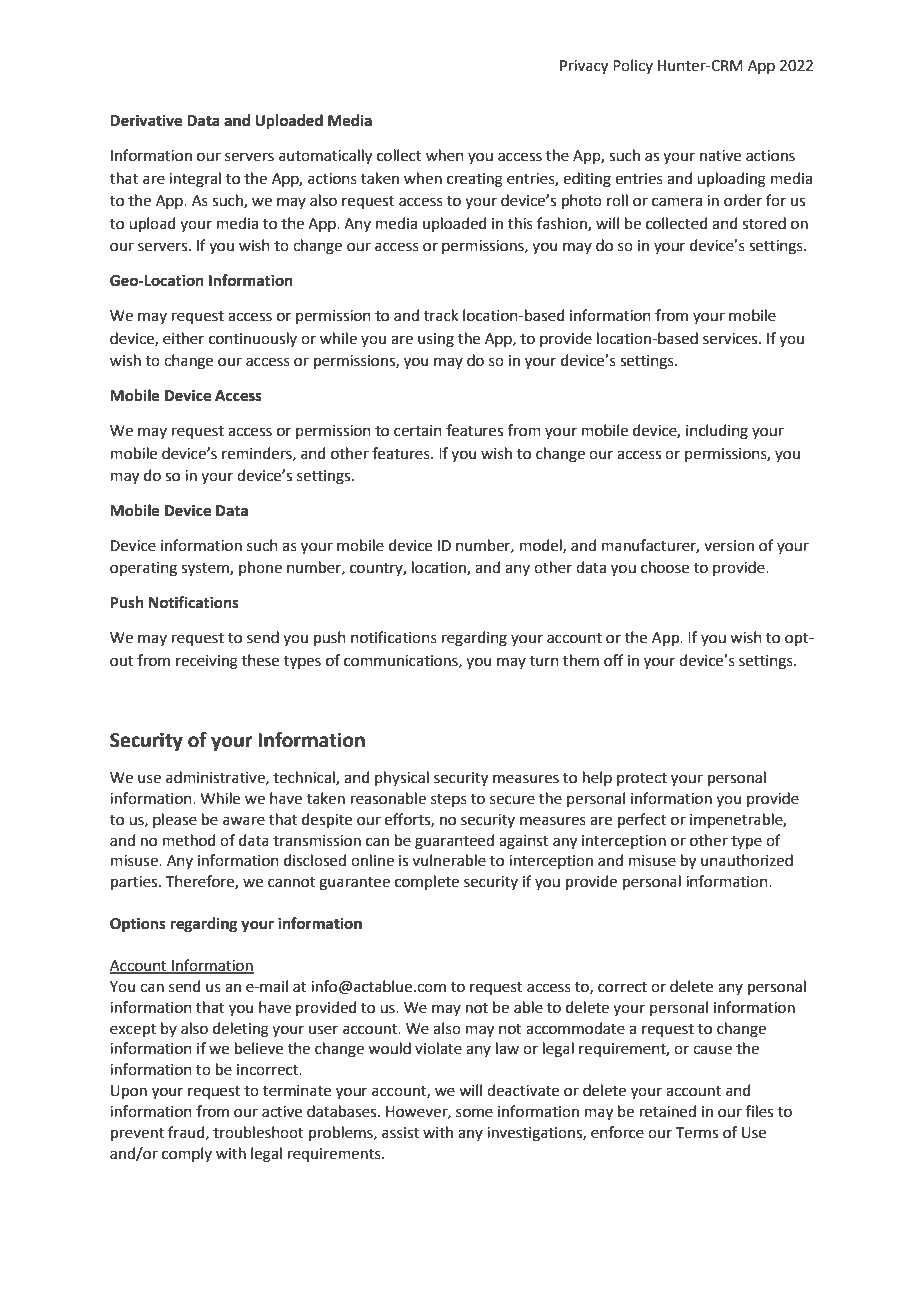  Describe the element at coordinates (665, 567) in the image. I see `choose` at that location.
